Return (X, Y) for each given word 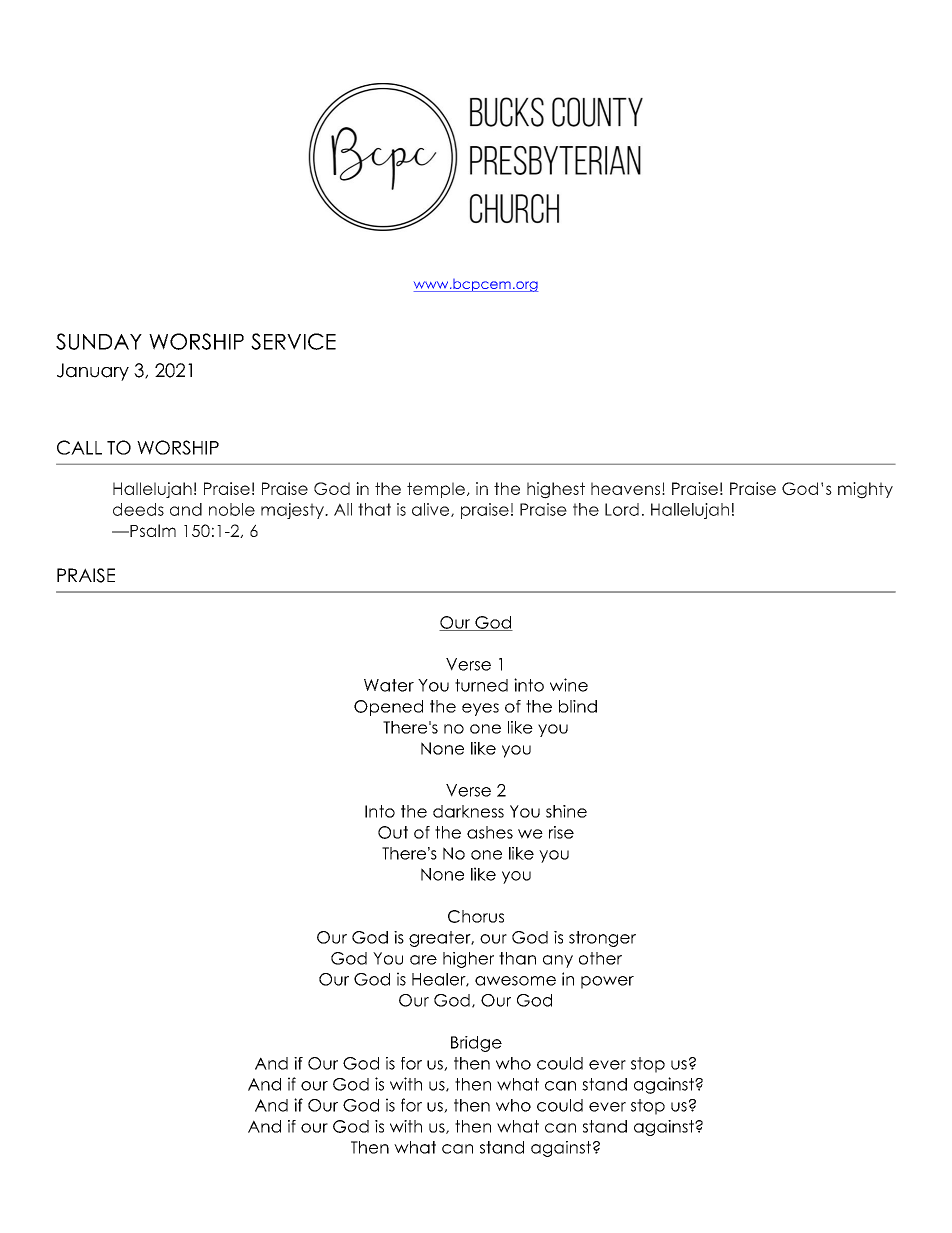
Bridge (476, 1044)
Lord (622, 509)
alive (432, 510)
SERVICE (293, 341)
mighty (865, 490)
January (93, 372)
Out (393, 832)
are (423, 960)
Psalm (152, 530)
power (607, 982)
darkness (468, 811)
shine (566, 811)
